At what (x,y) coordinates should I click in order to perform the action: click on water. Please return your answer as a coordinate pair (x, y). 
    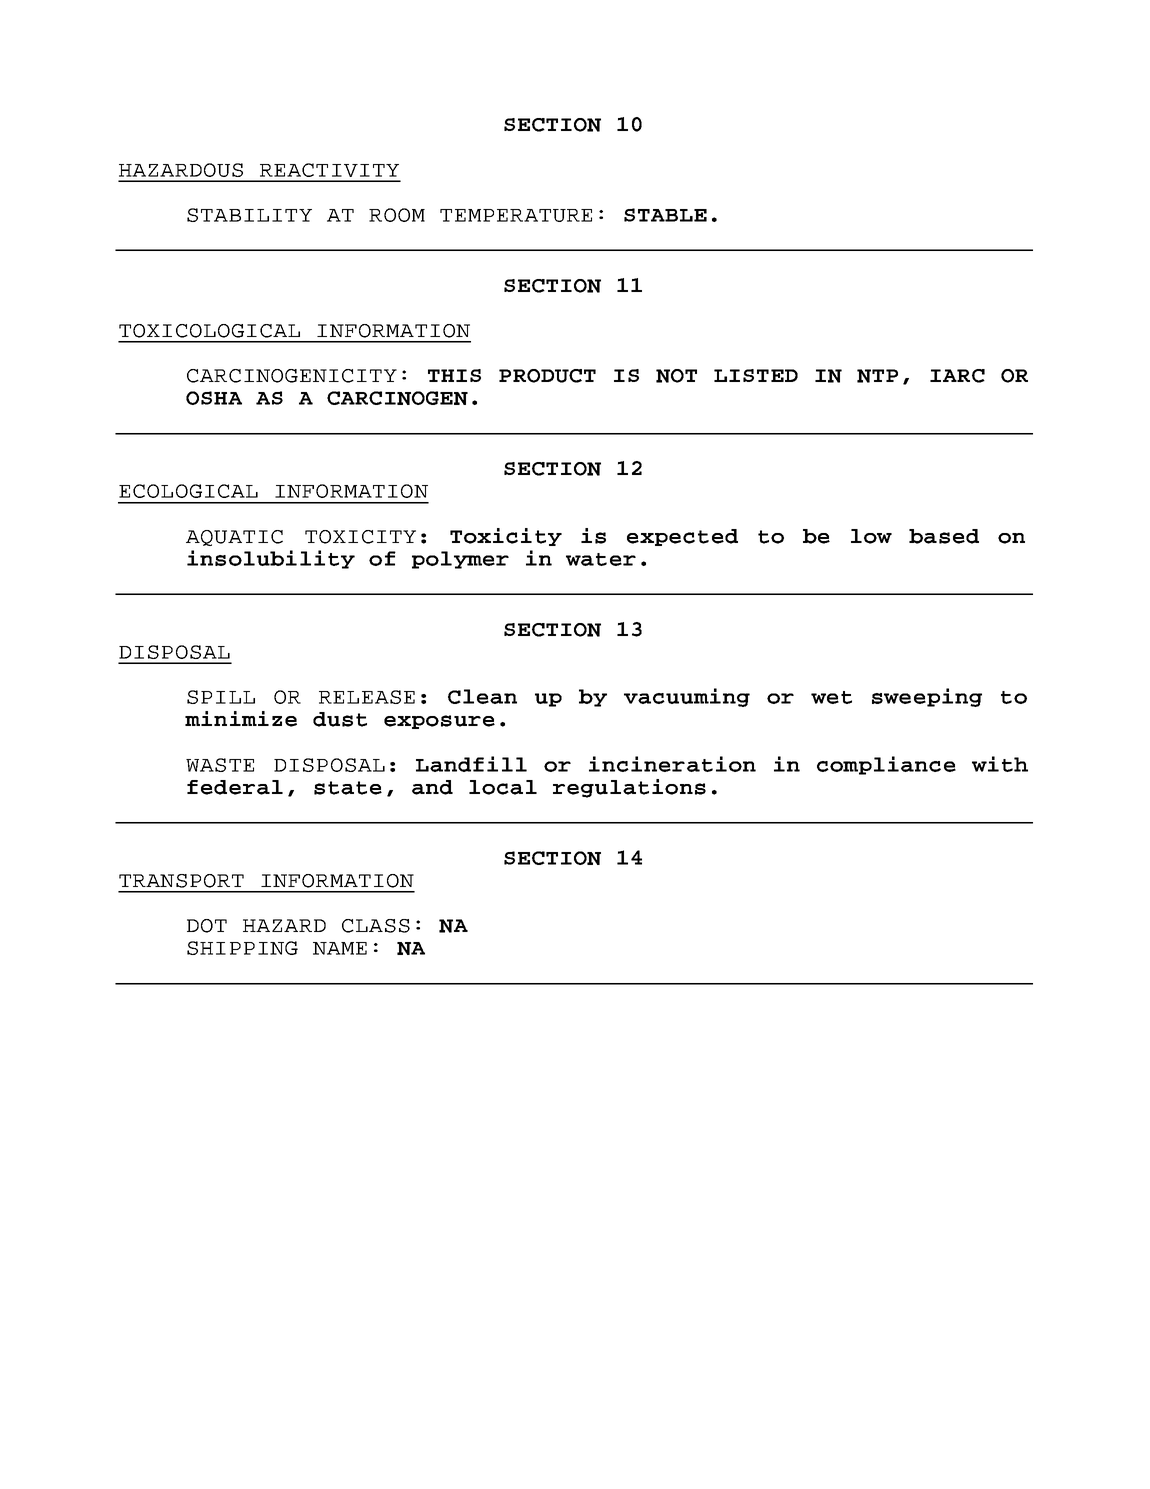
    Looking at the image, I should click on (601, 559).
